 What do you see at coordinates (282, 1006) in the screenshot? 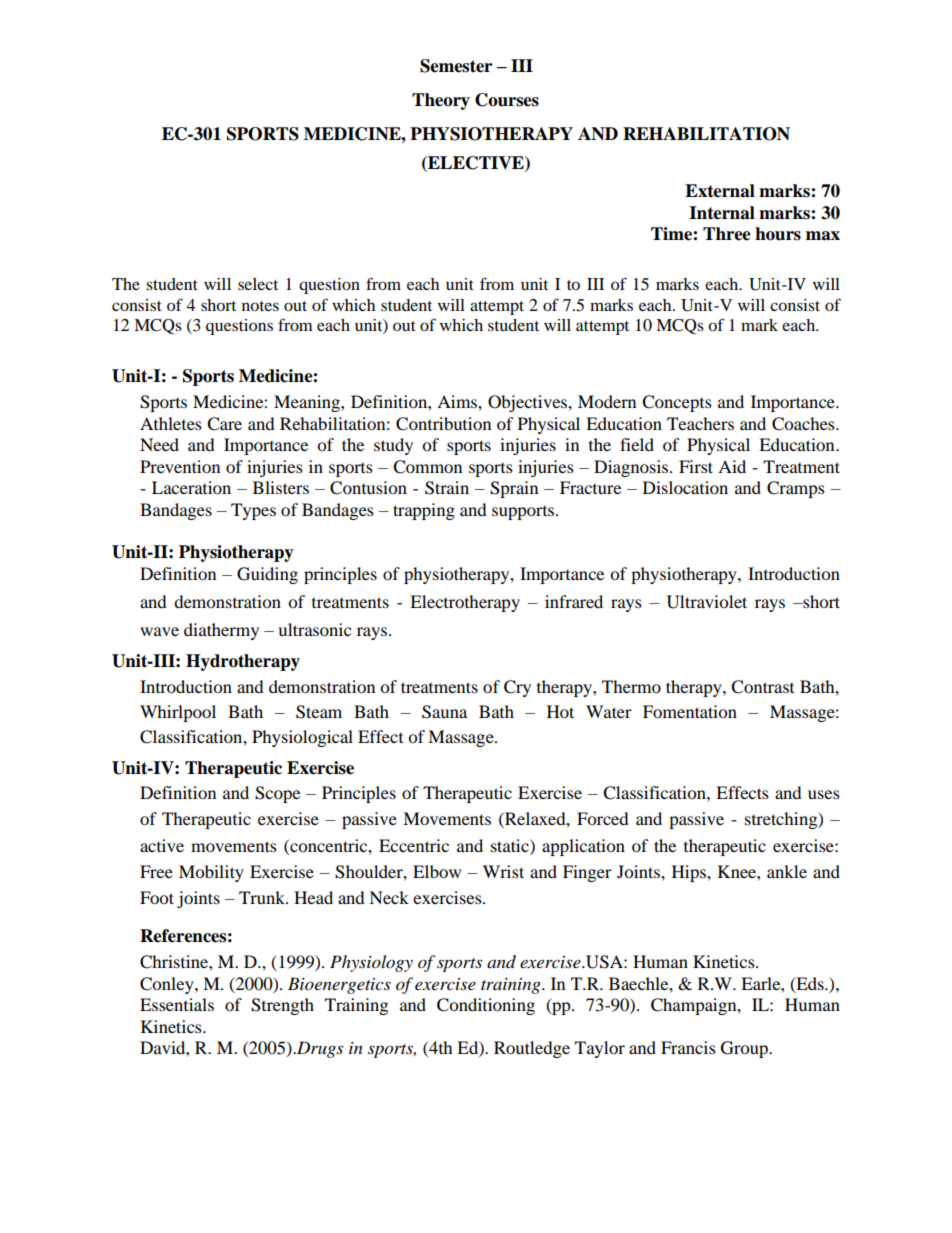
I see `Strength` at bounding box center [282, 1006].
